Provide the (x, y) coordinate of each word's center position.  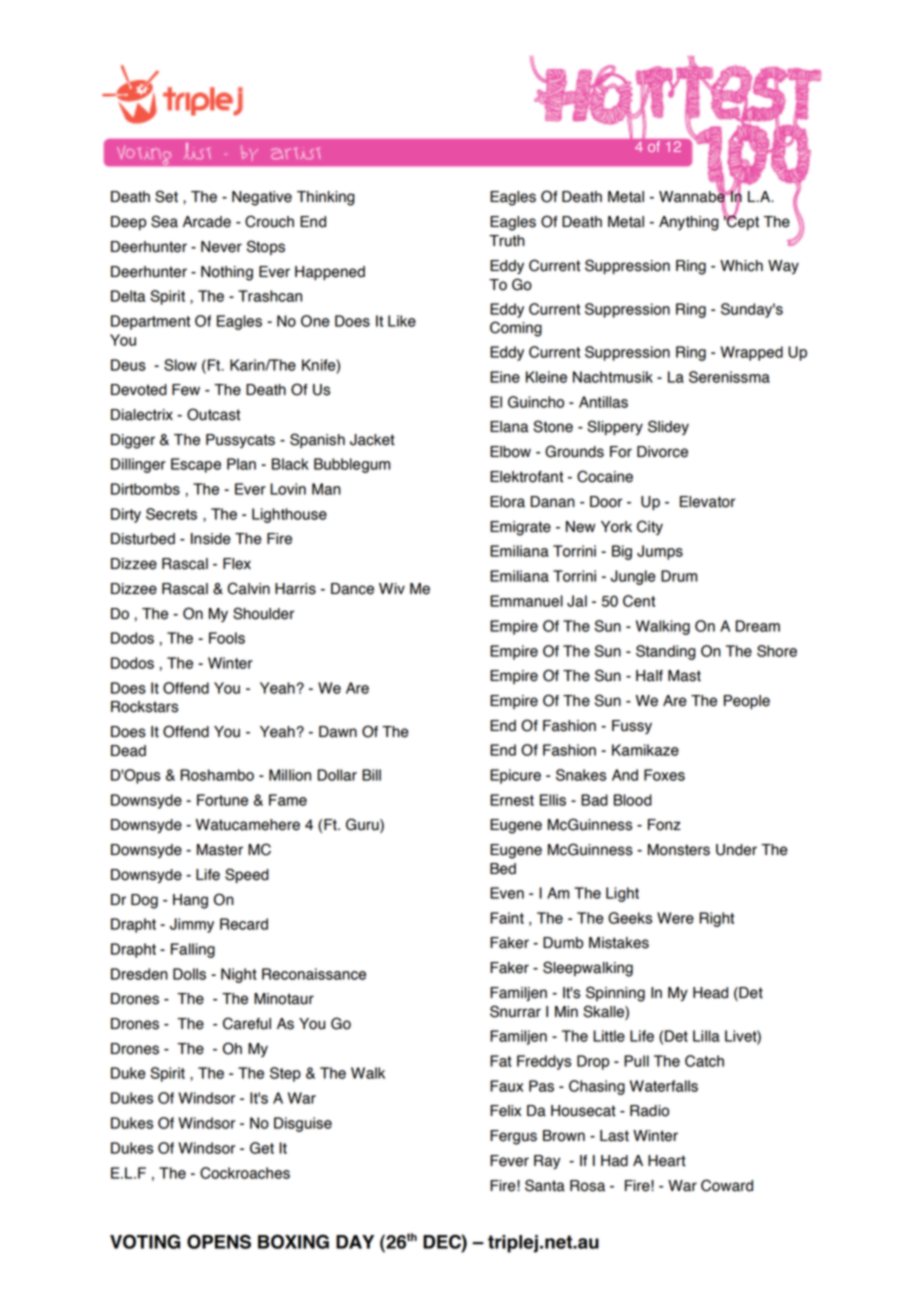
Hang (190, 901)
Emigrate (520, 528)
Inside (211, 539)
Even (507, 893)
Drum (679, 576)
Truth (507, 241)
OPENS (219, 1241)
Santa (545, 1185)
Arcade (207, 222)
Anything (689, 223)
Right (716, 919)
